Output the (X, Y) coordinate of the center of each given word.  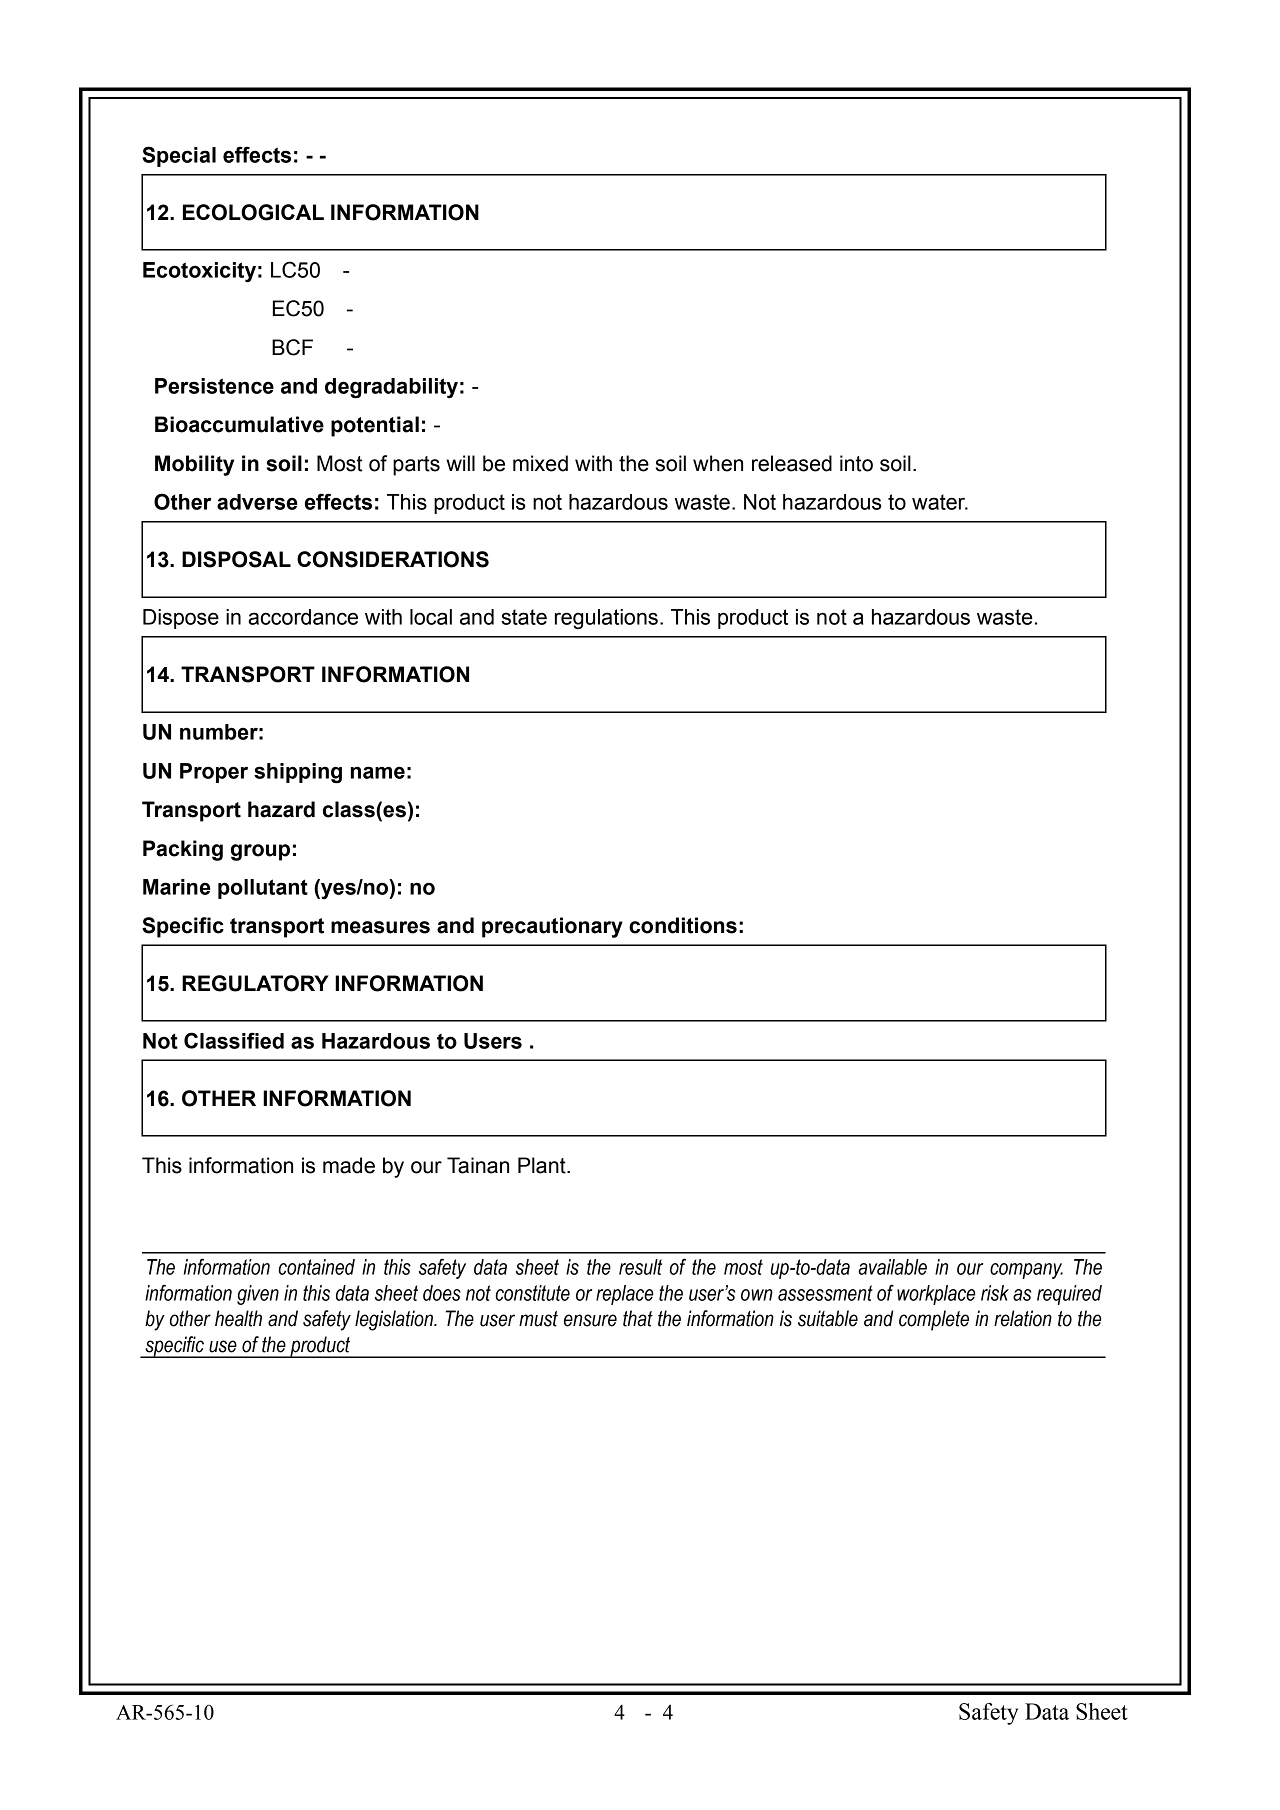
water (939, 502)
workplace (936, 1295)
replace (624, 1295)
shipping (298, 773)
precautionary (552, 927)
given (258, 1295)
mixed (540, 463)
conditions (683, 925)
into (856, 463)
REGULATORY (255, 983)
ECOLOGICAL (253, 212)
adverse (257, 502)
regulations (606, 619)
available (892, 1267)
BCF (292, 347)
